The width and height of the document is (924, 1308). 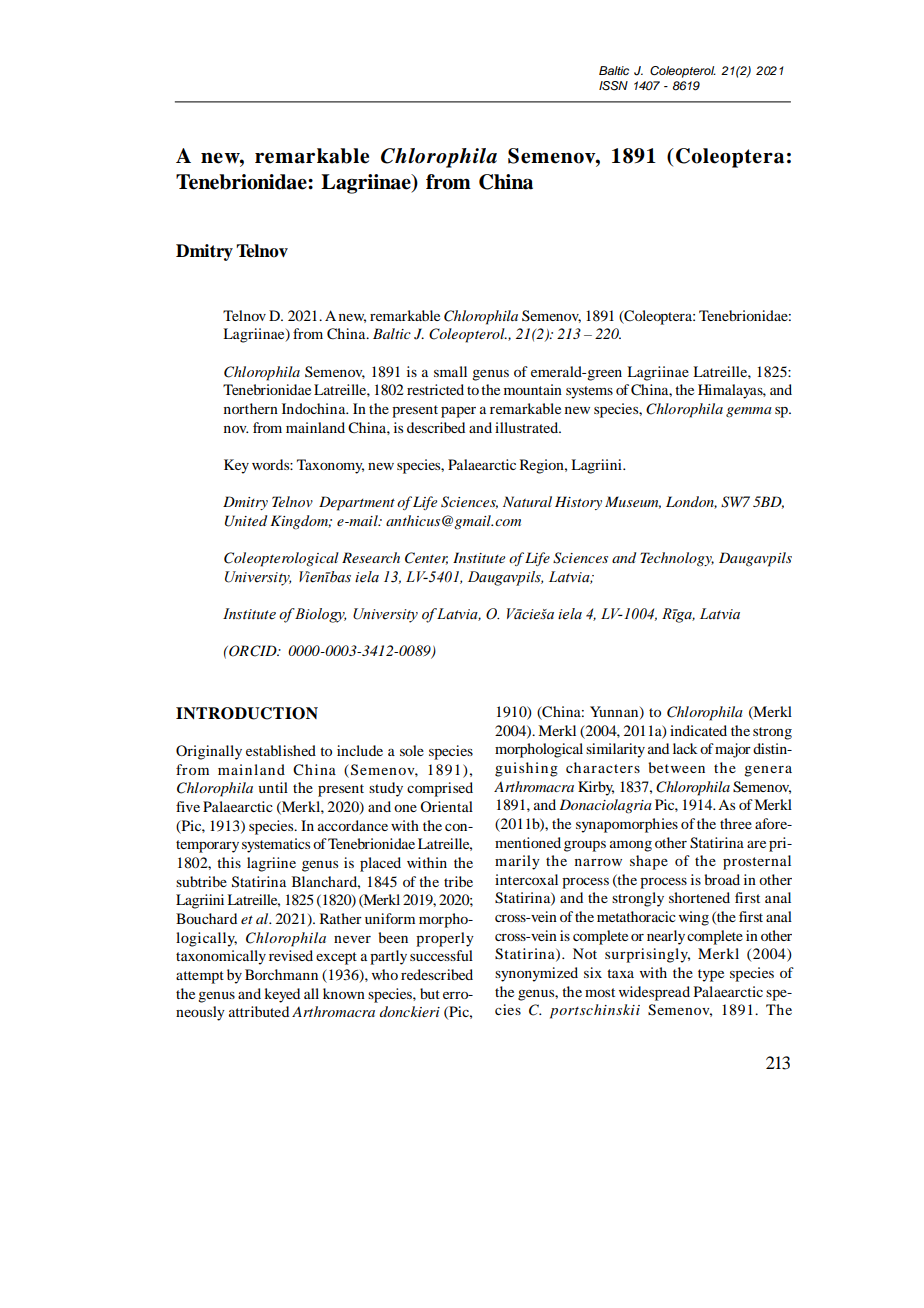 I want to click on Center, so click(x=426, y=558).
